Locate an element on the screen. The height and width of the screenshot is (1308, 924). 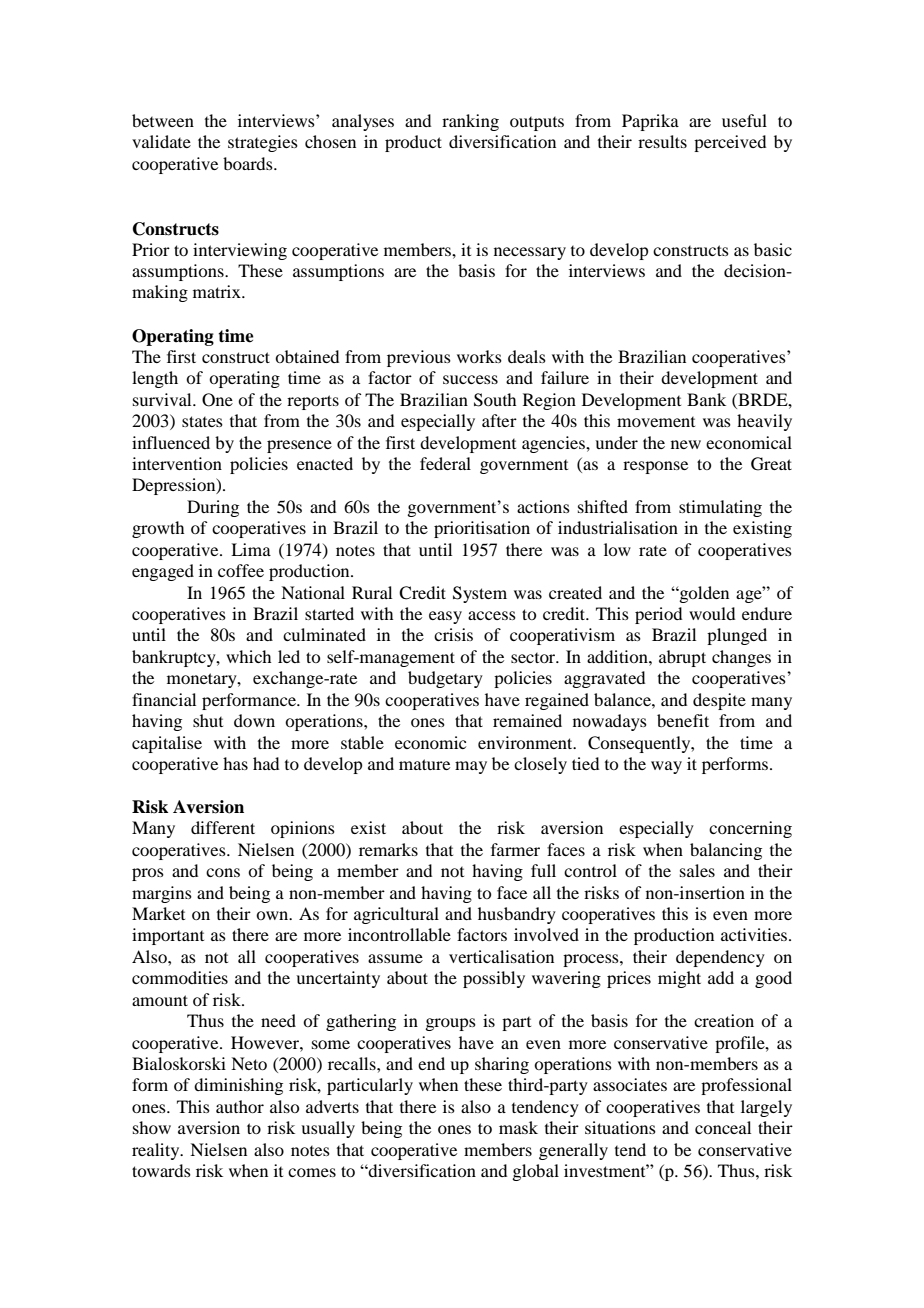
author is located at coordinates (240, 1106).
